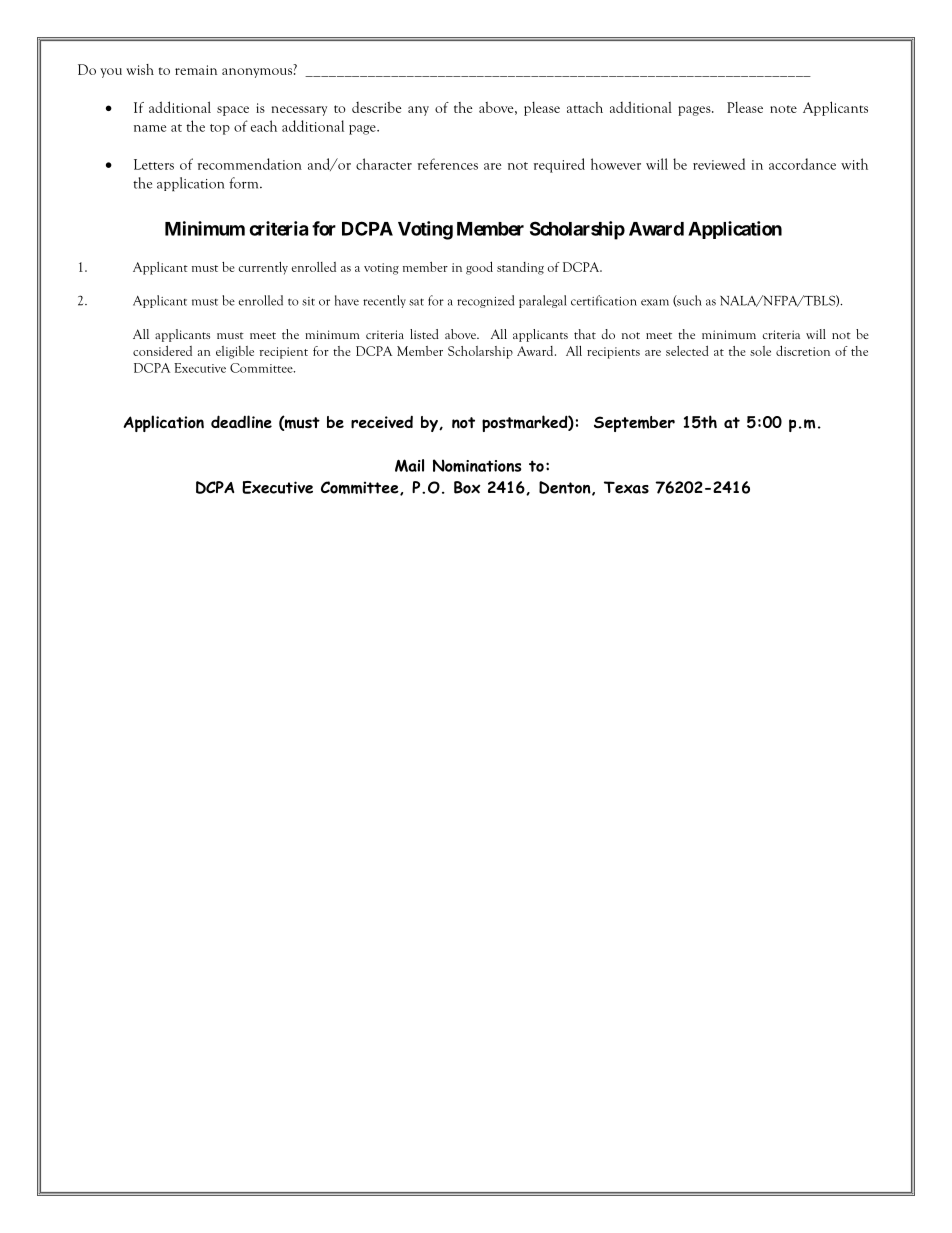 The height and width of the screenshot is (1233, 952). I want to click on remain, so click(196, 70).
